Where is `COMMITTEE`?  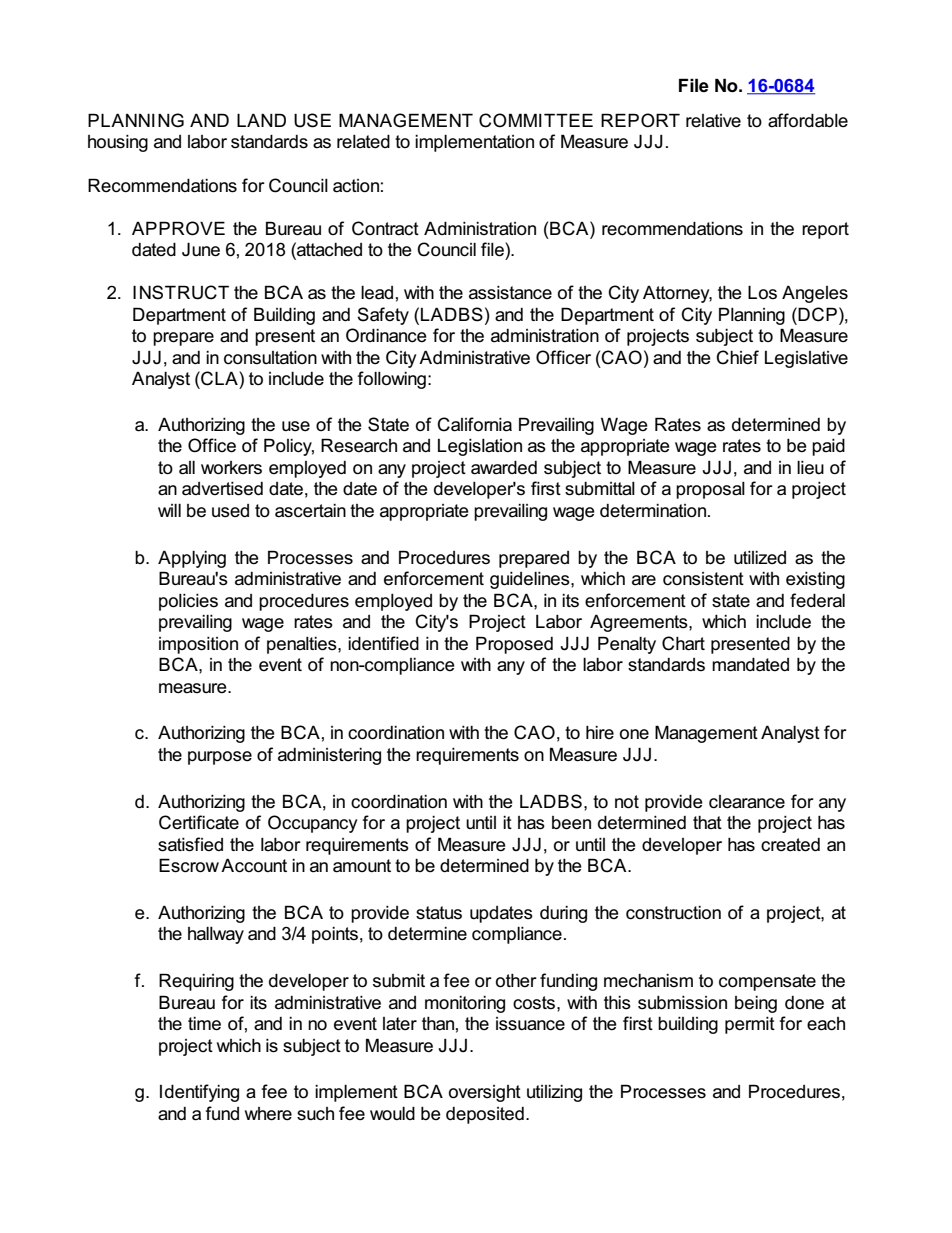
COMMITTEE is located at coordinates (536, 120).
